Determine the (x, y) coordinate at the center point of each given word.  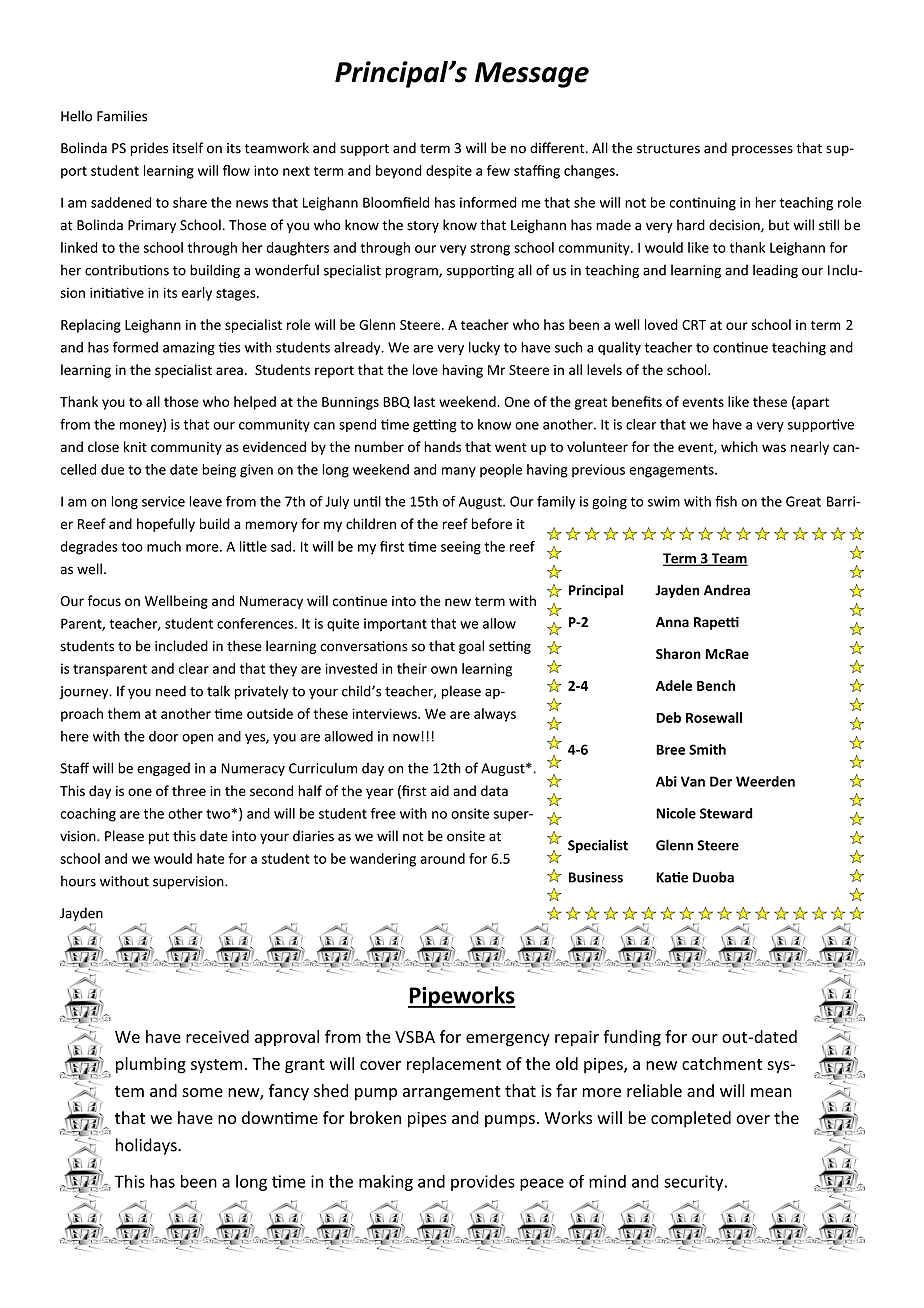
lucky (484, 348)
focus (104, 600)
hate (211, 858)
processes (762, 150)
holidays (147, 1146)
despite (449, 172)
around (442, 858)
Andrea (727, 590)
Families (122, 116)
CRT (694, 325)
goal (471, 647)
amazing (189, 349)
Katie (672, 877)
